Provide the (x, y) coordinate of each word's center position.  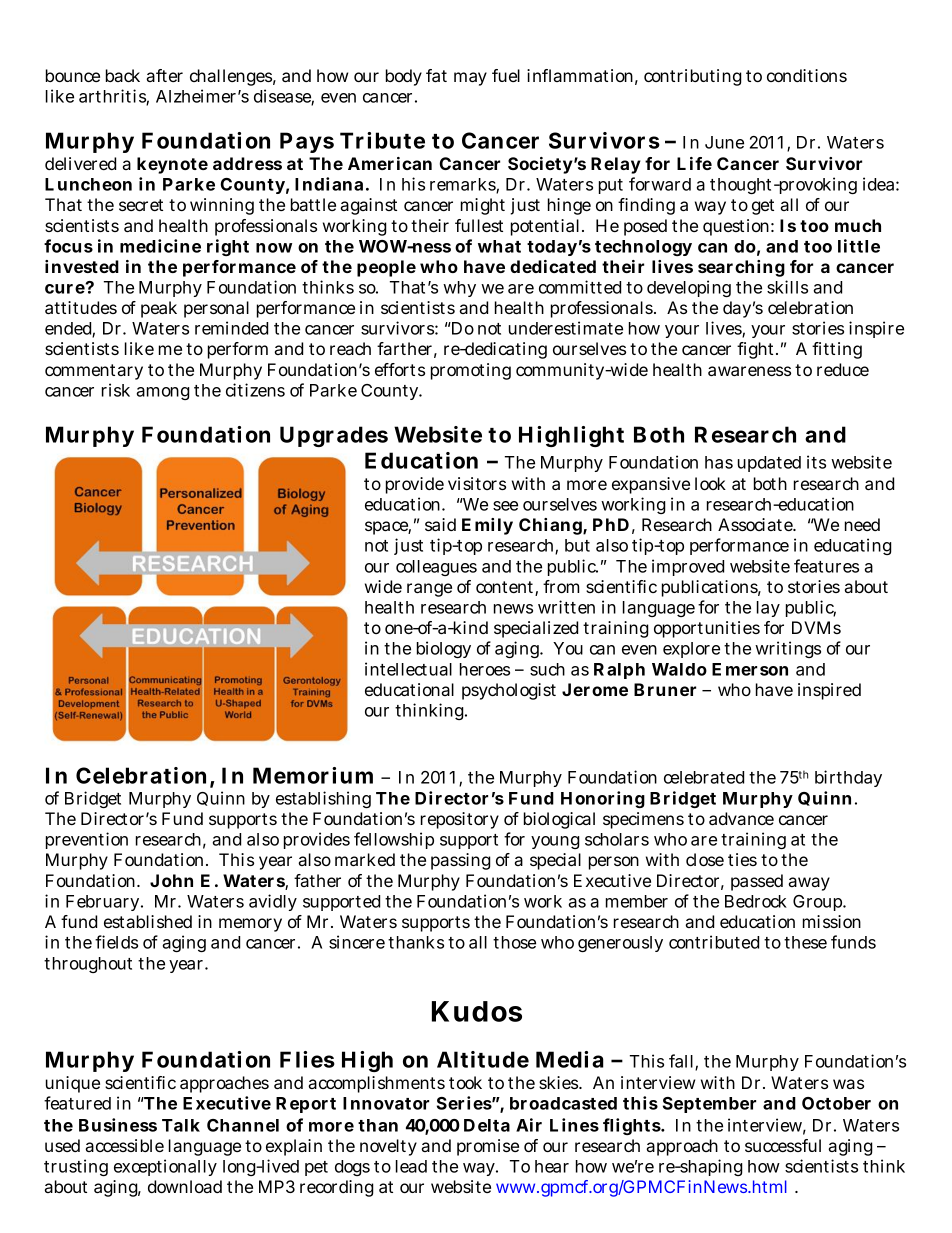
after (164, 75)
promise (488, 1147)
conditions (807, 75)
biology (444, 649)
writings (788, 649)
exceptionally (165, 1167)
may (470, 79)
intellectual (408, 669)
